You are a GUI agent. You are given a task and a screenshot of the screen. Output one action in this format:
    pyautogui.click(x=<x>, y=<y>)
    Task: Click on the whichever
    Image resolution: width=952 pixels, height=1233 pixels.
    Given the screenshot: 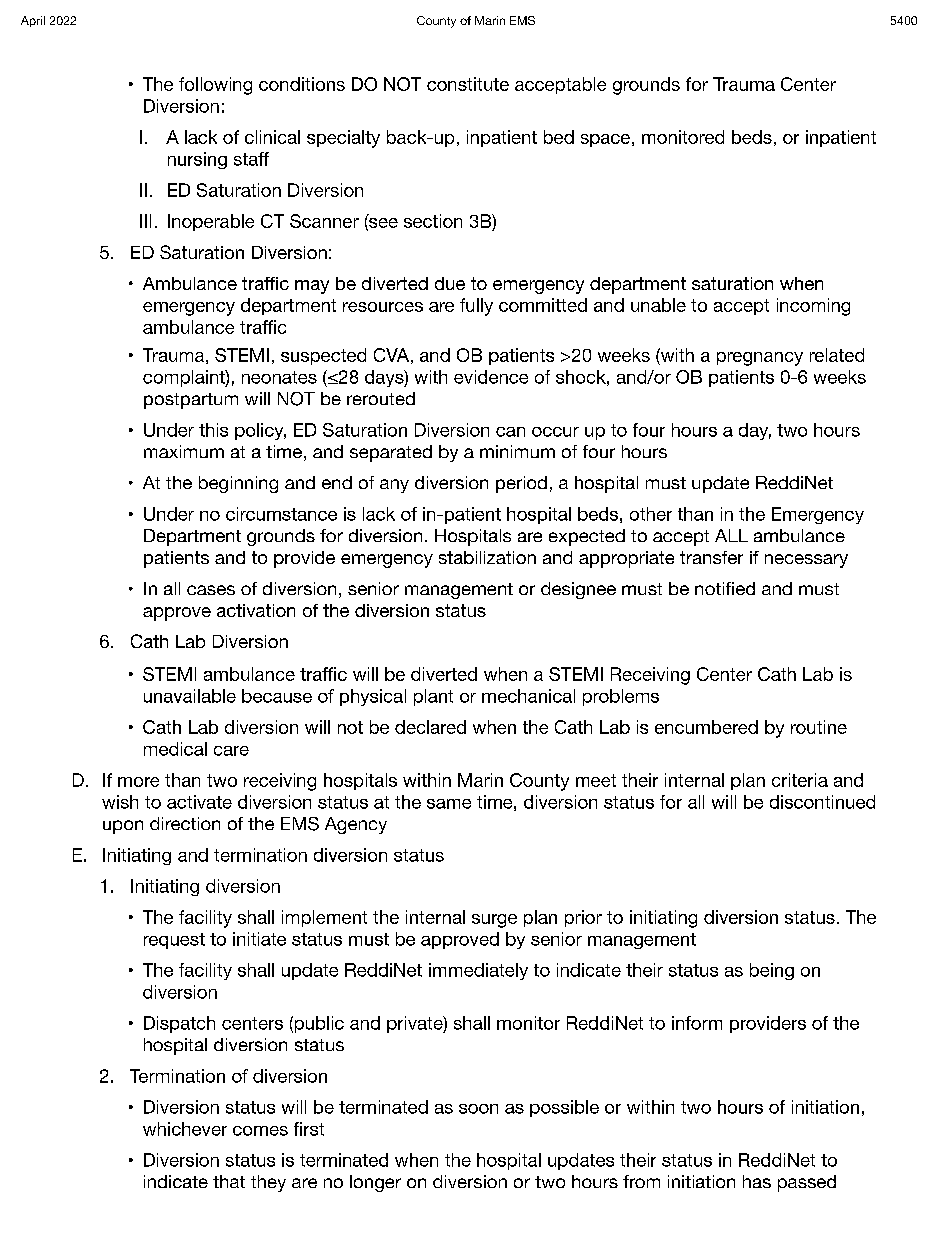 What is the action you would take?
    pyautogui.click(x=185, y=1129)
